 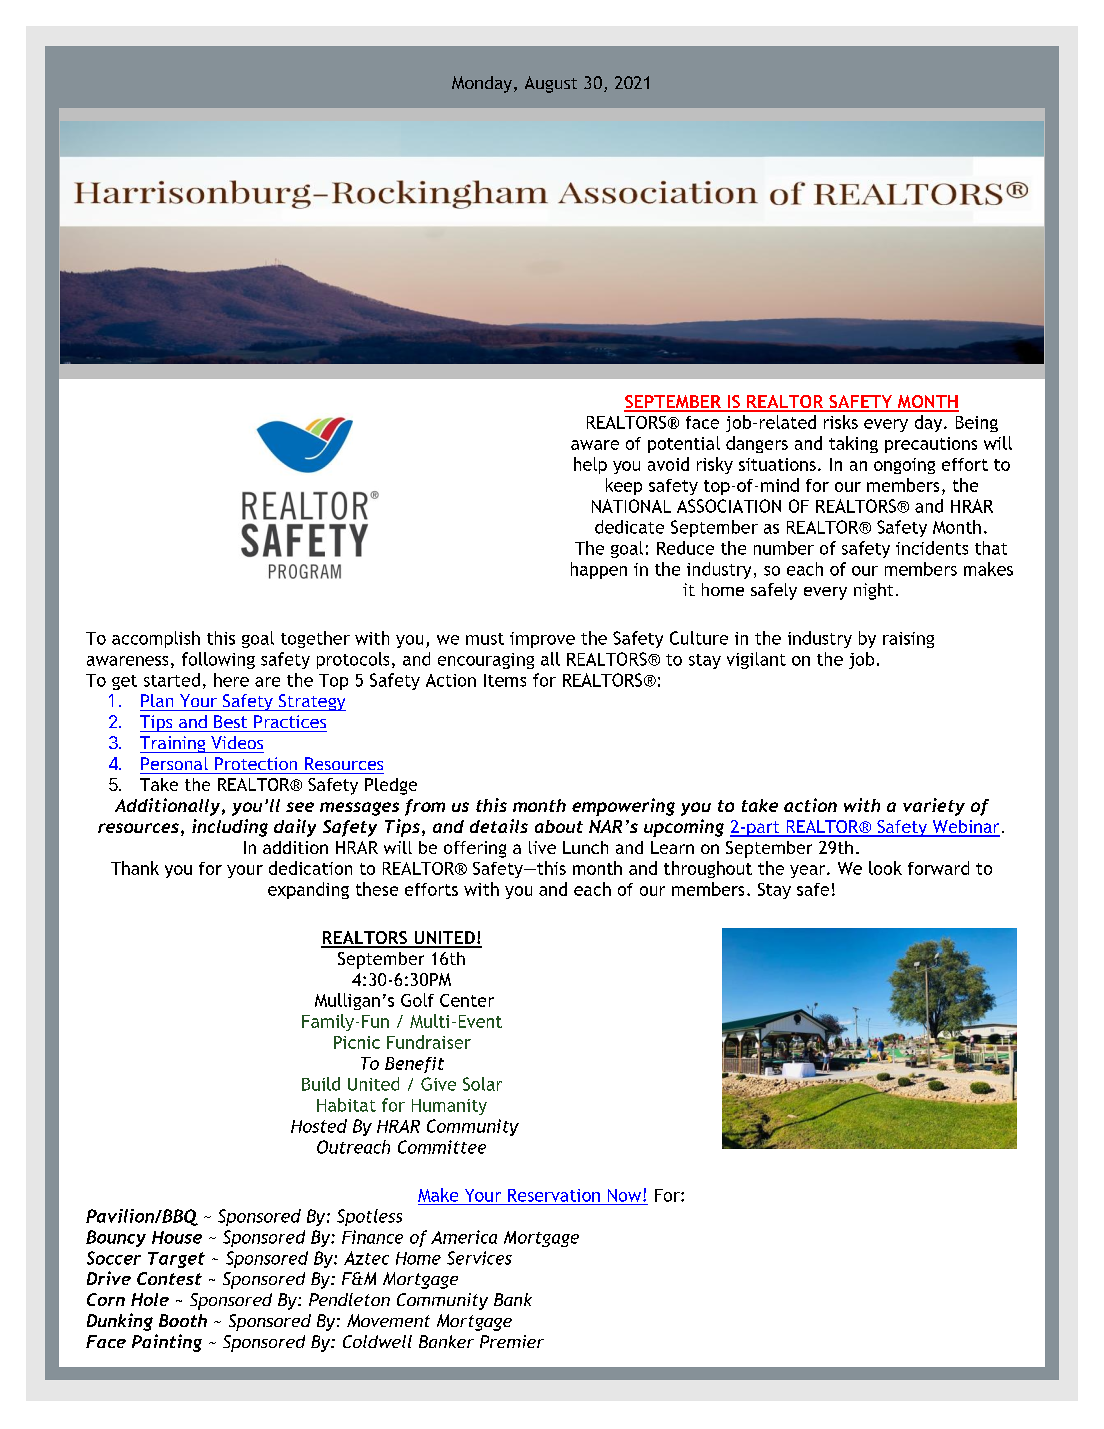 What do you see at coordinates (885, 868) in the screenshot?
I see `look` at bounding box center [885, 868].
